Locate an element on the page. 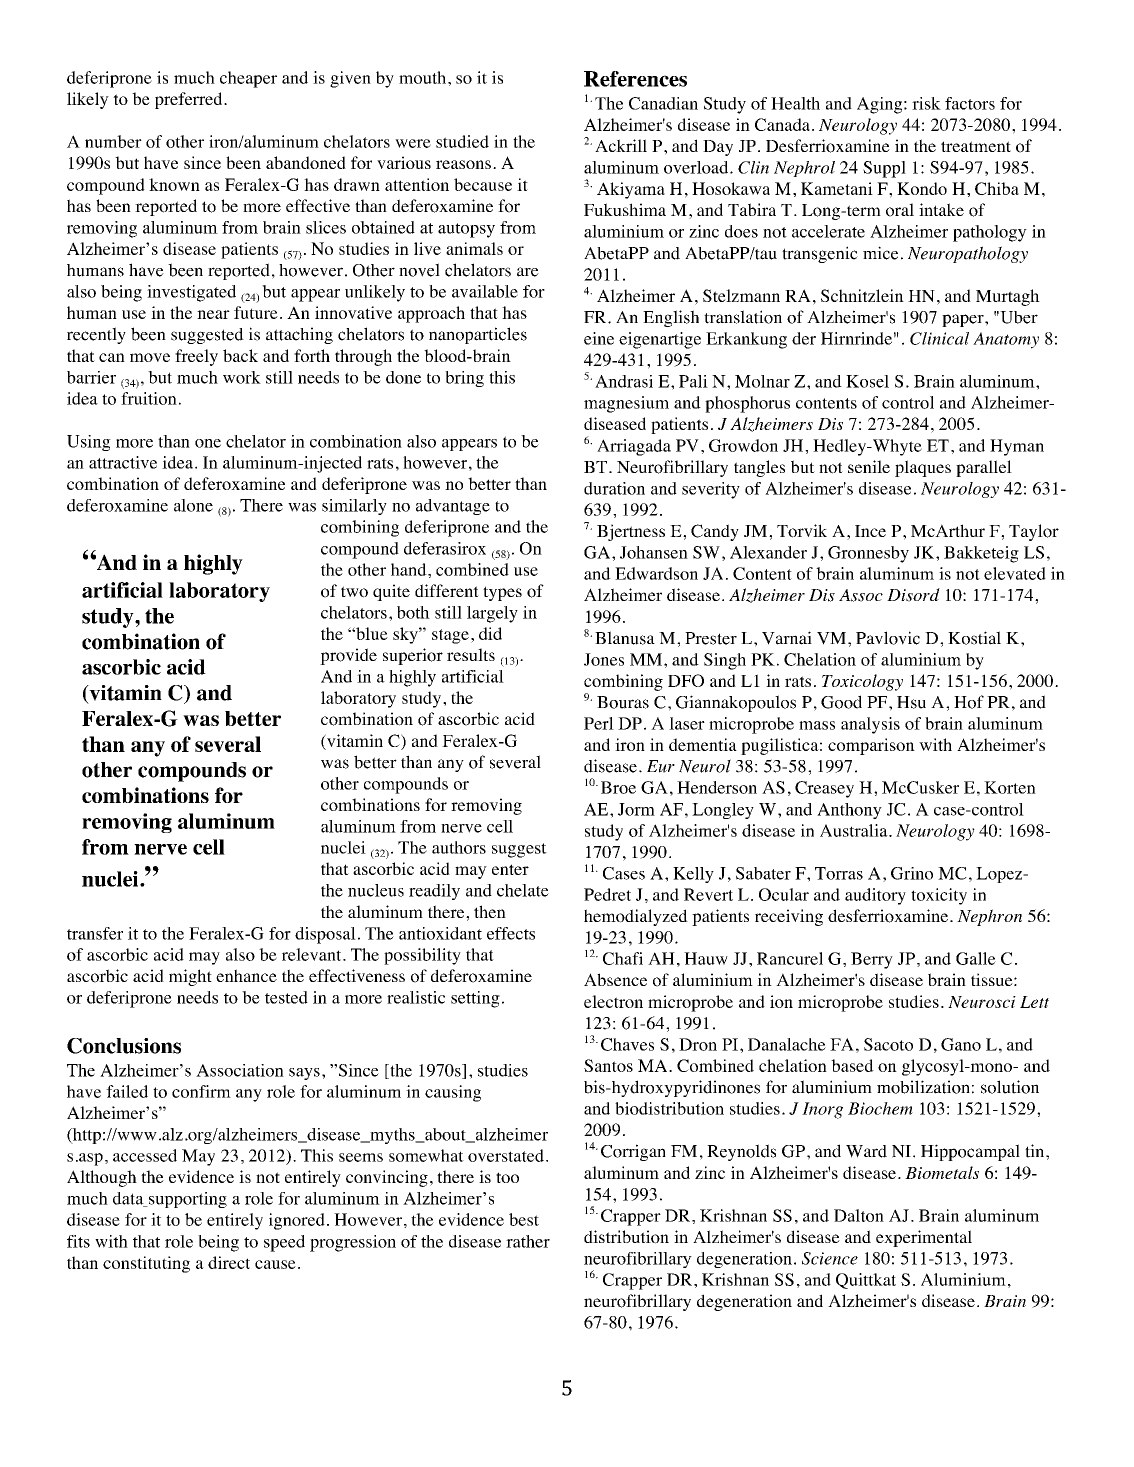  fruition is located at coordinates (149, 398).
